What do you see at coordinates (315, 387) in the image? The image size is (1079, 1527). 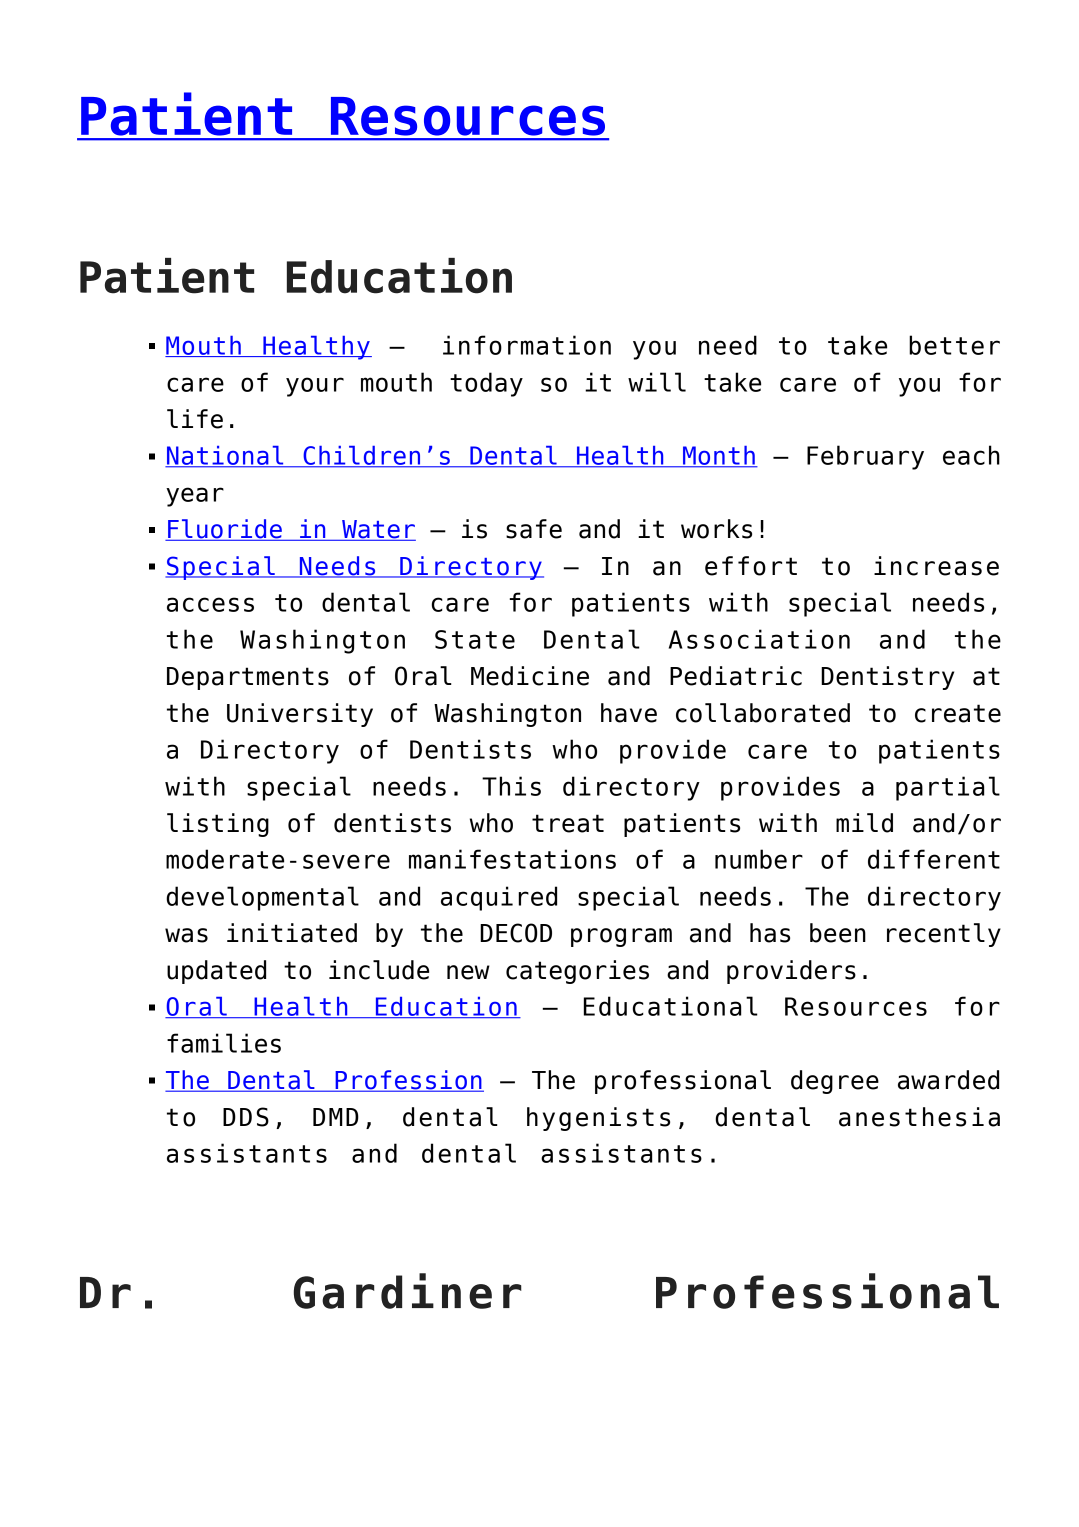 I see `your` at bounding box center [315, 387].
